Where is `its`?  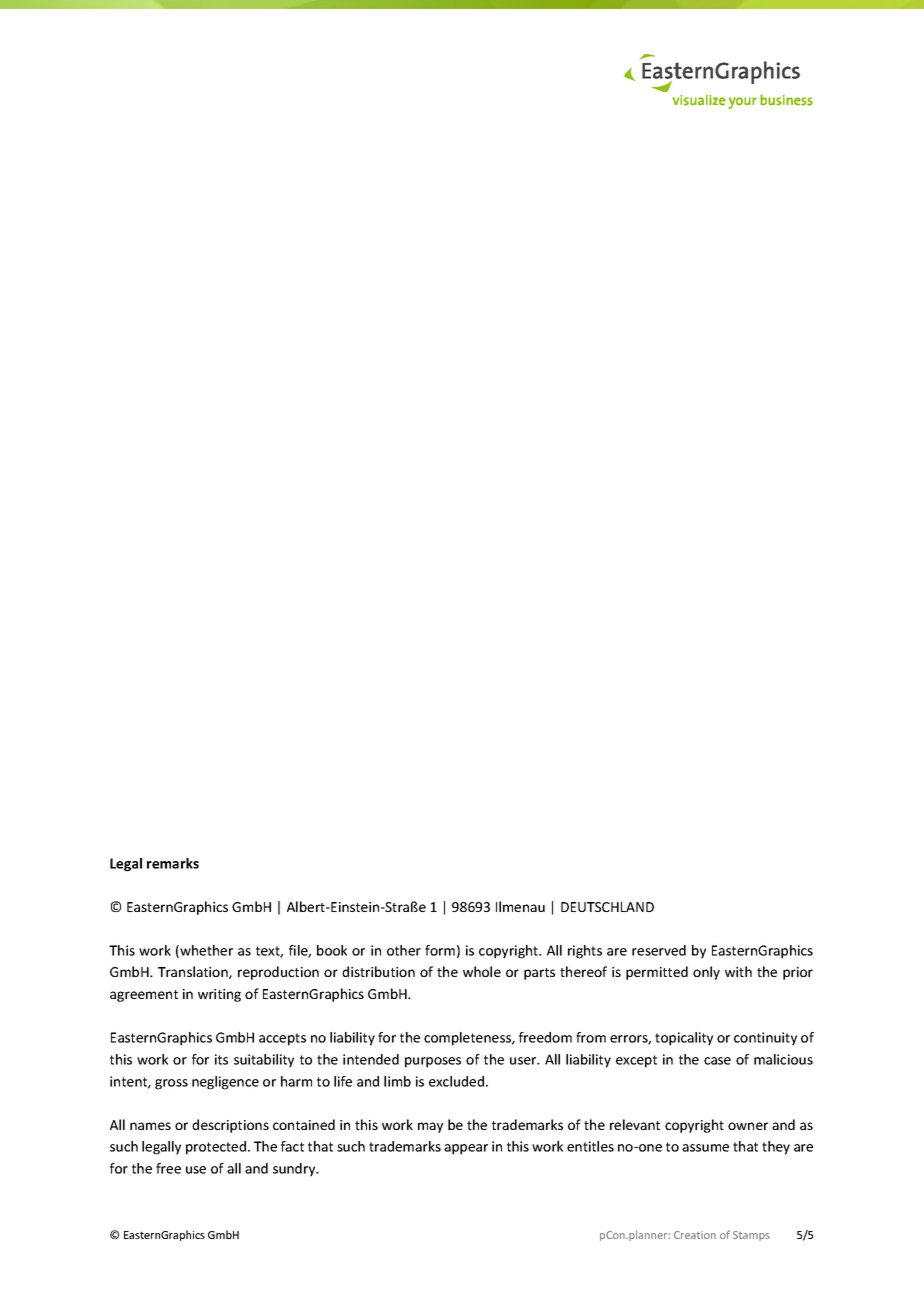 its is located at coordinates (221, 1059).
